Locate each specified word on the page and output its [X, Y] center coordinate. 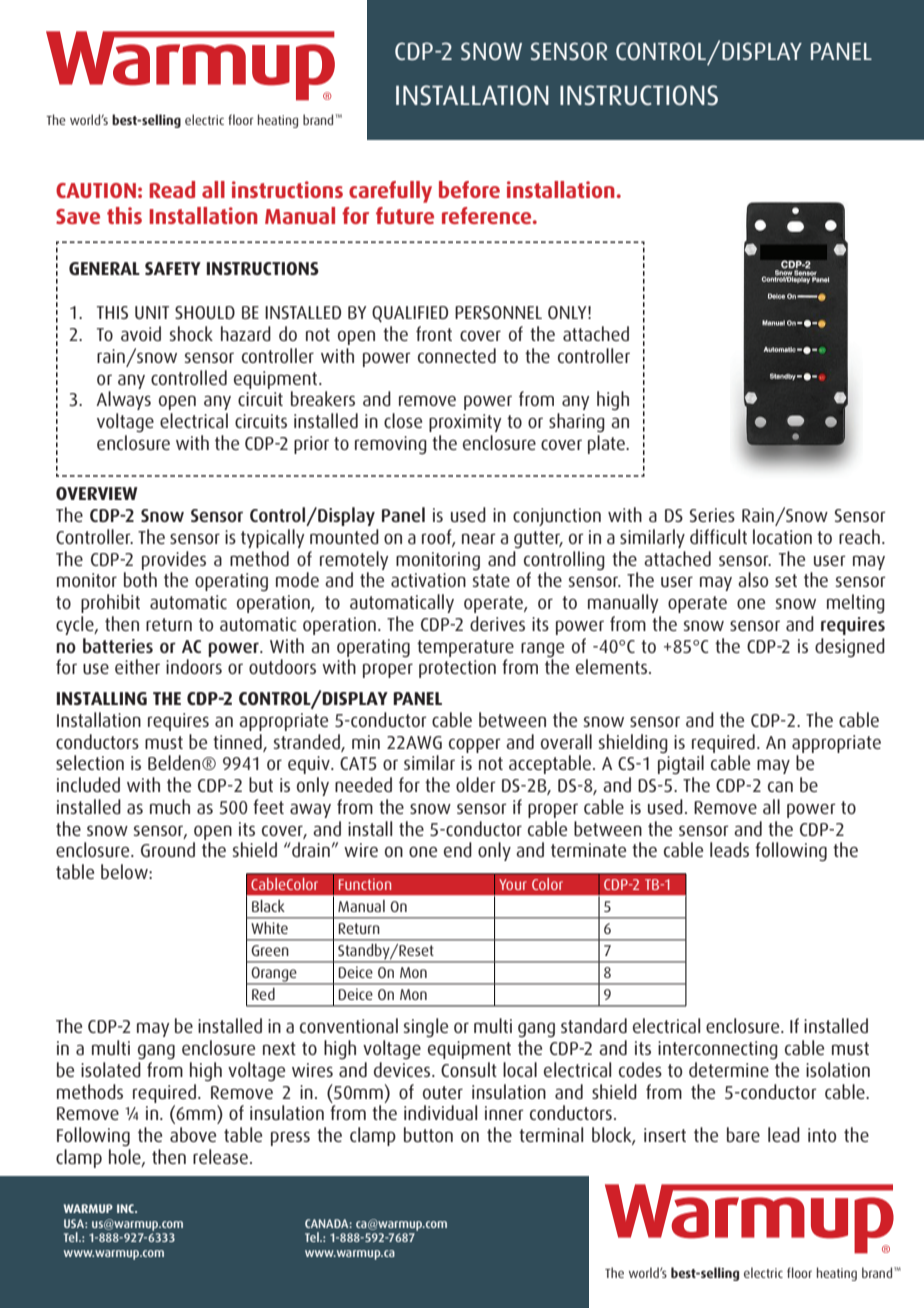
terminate [588, 850]
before [469, 189]
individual [440, 1112]
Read [172, 189]
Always [123, 400]
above [193, 1134]
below [125, 871]
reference [488, 215]
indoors [194, 666]
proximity [465, 423]
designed [850, 648]
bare [743, 1134]
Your [513, 884]
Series [712, 515]
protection [457, 669]
